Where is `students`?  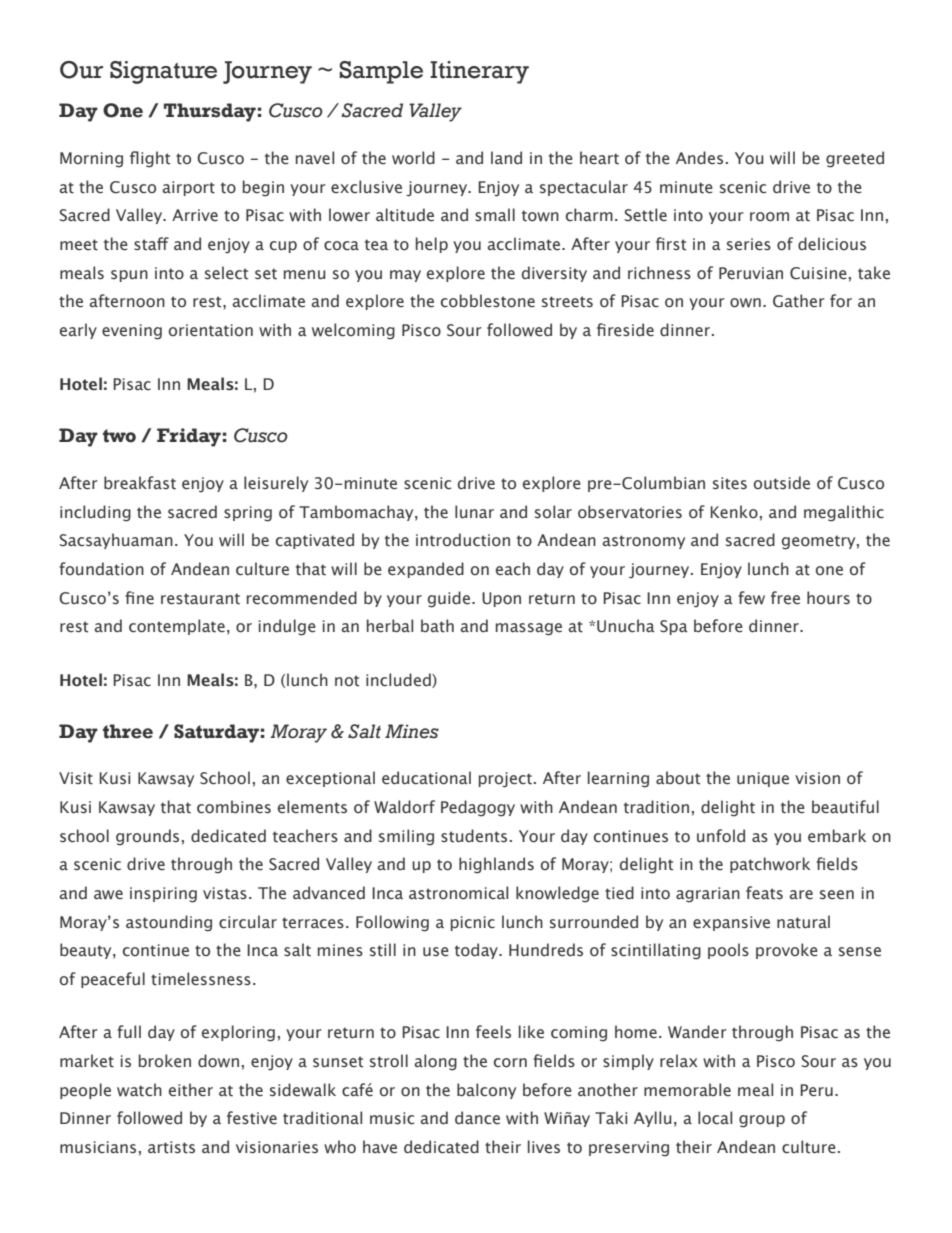
students is located at coordinates (474, 836).
